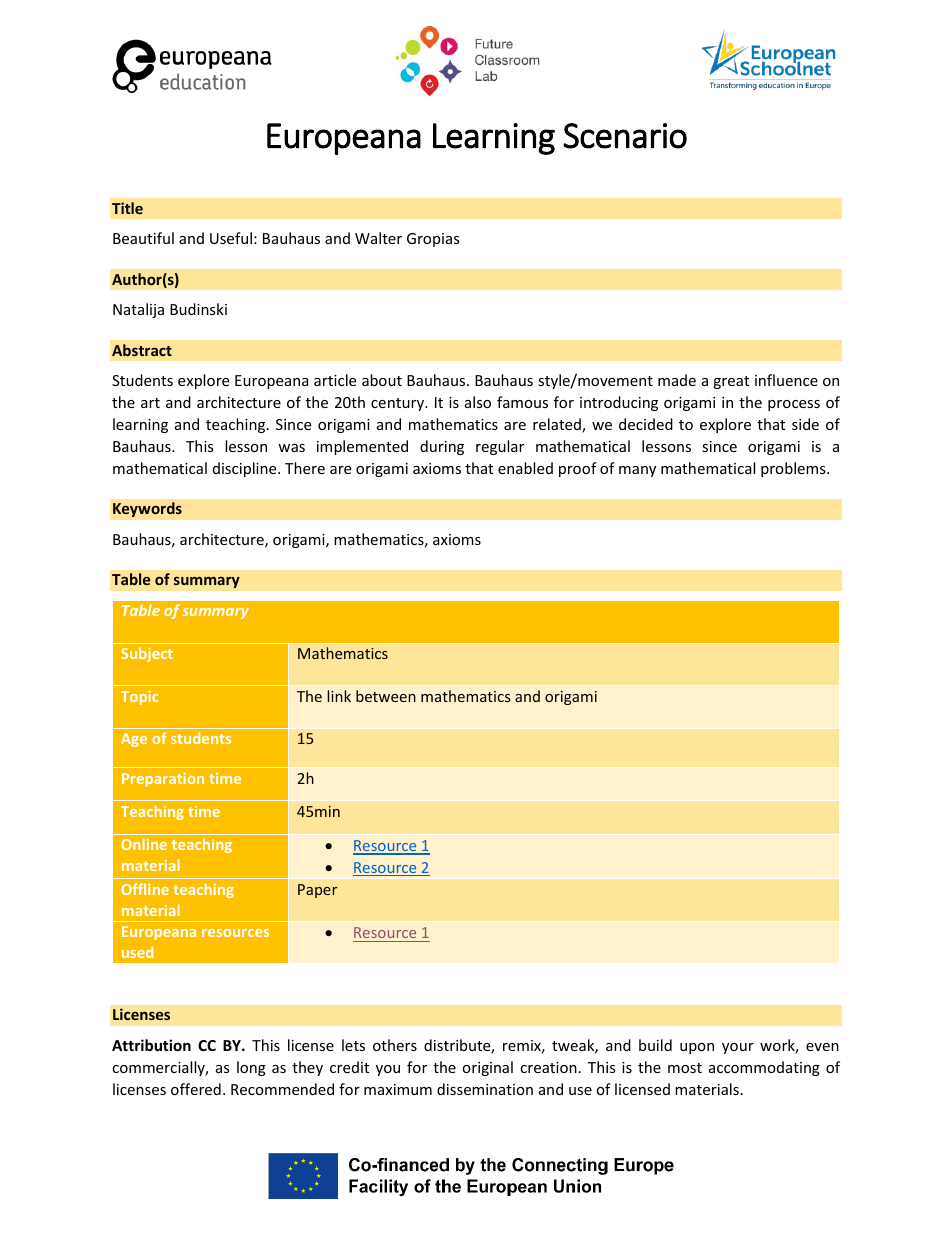 The image size is (952, 1233). What do you see at coordinates (127, 208) in the document?
I see `Title` at bounding box center [127, 208].
